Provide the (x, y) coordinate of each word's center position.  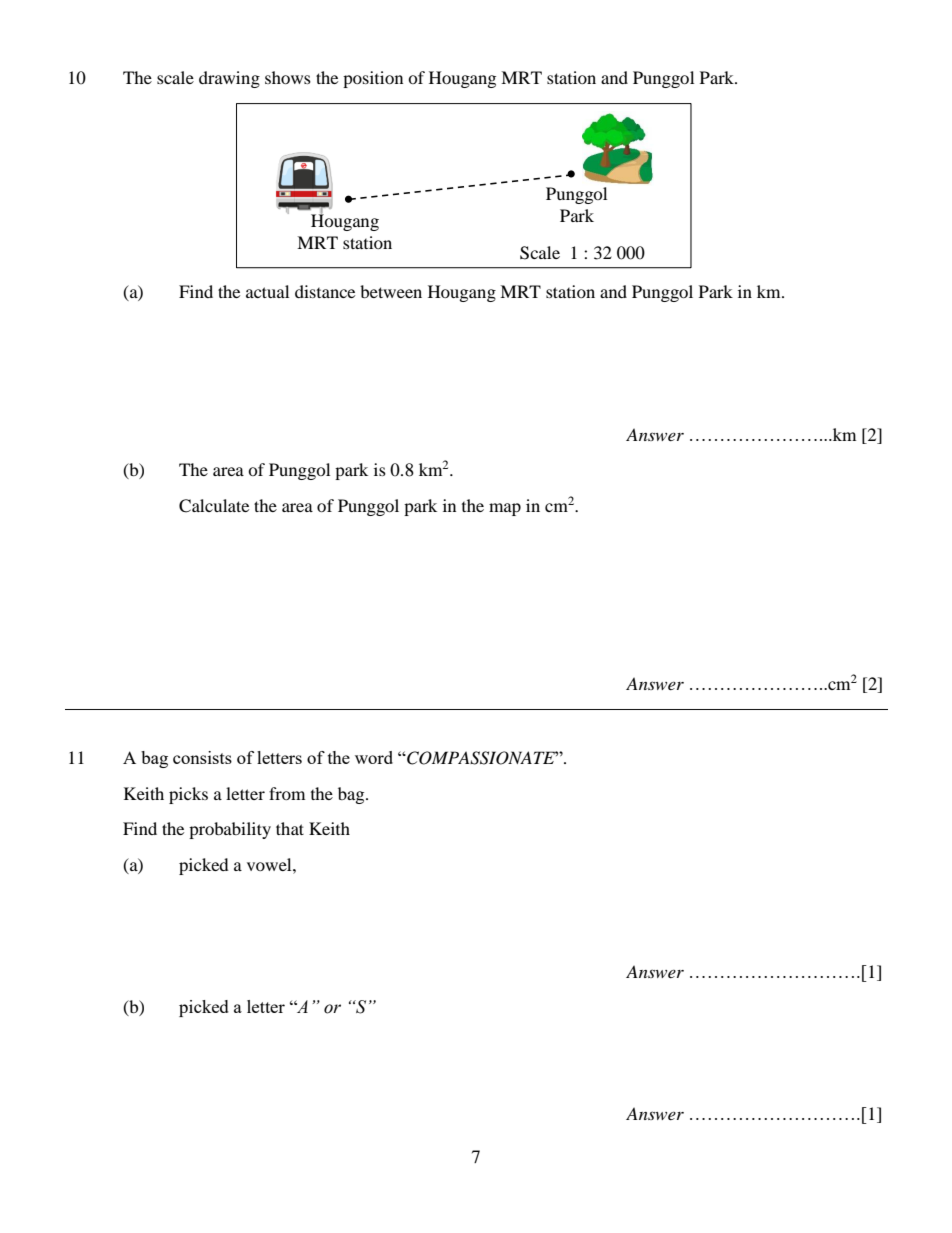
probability (230, 830)
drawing (229, 79)
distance (325, 291)
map (505, 509)
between (391, 291)
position (373, 79)
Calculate (214, 506)
